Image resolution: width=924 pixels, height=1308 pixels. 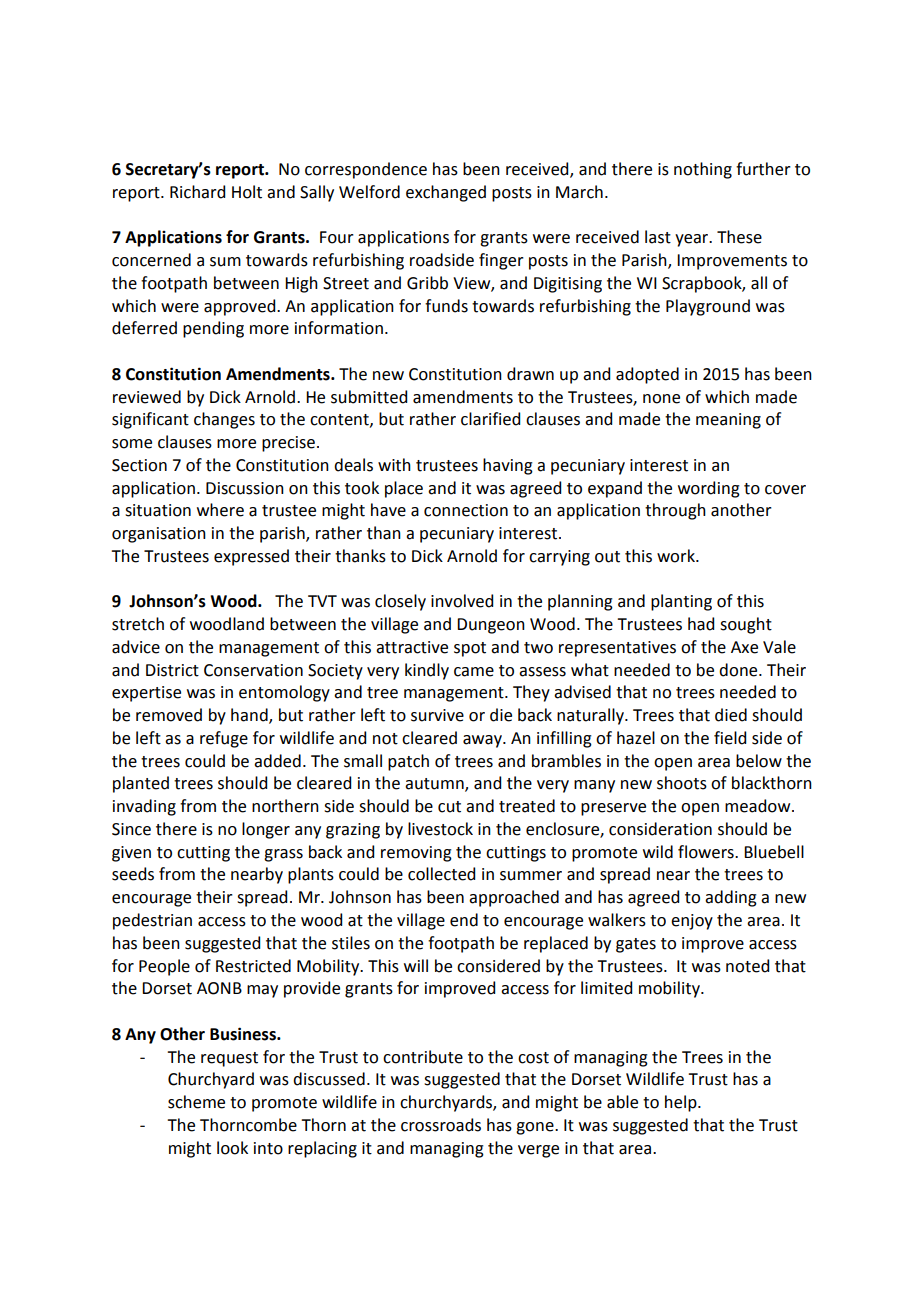 I want to click on help, so click(x=682, y=1103).
